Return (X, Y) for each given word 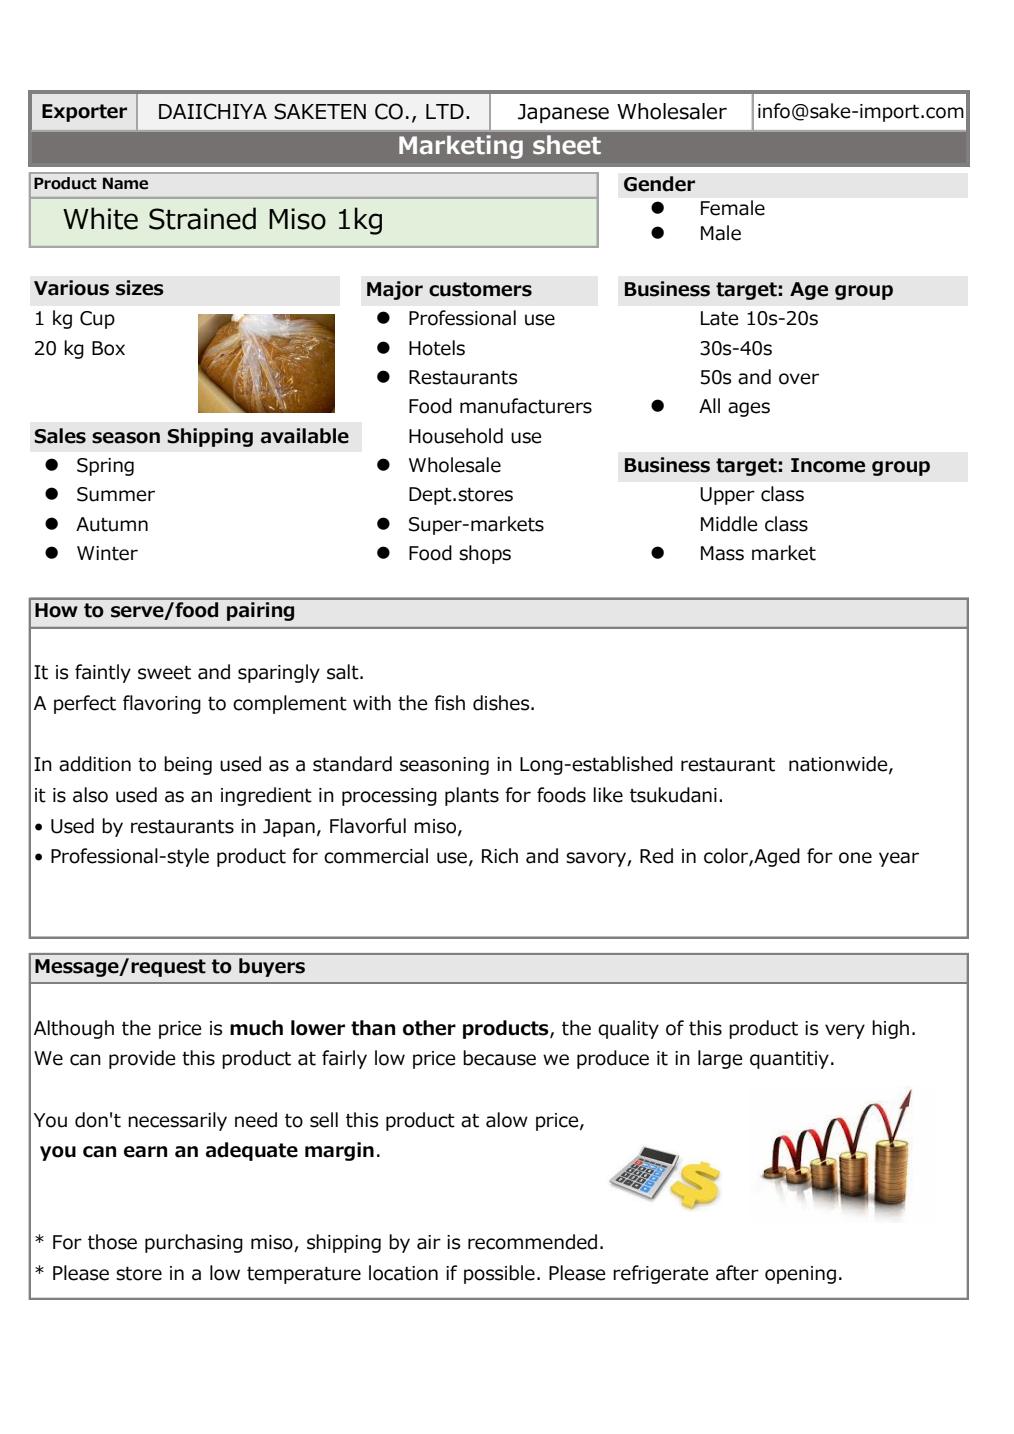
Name (125, 183)
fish (449, 703)
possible (499, 1274)
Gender (659, 184)
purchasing (194, 1243)
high (890, 1029)
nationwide (839, 765)
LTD (445, 111)
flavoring (162, 704)
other (429, 1028)
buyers (272, 967)
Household (456, 436)
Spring (105, 467)
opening (800, 1275)
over (799, 379)
